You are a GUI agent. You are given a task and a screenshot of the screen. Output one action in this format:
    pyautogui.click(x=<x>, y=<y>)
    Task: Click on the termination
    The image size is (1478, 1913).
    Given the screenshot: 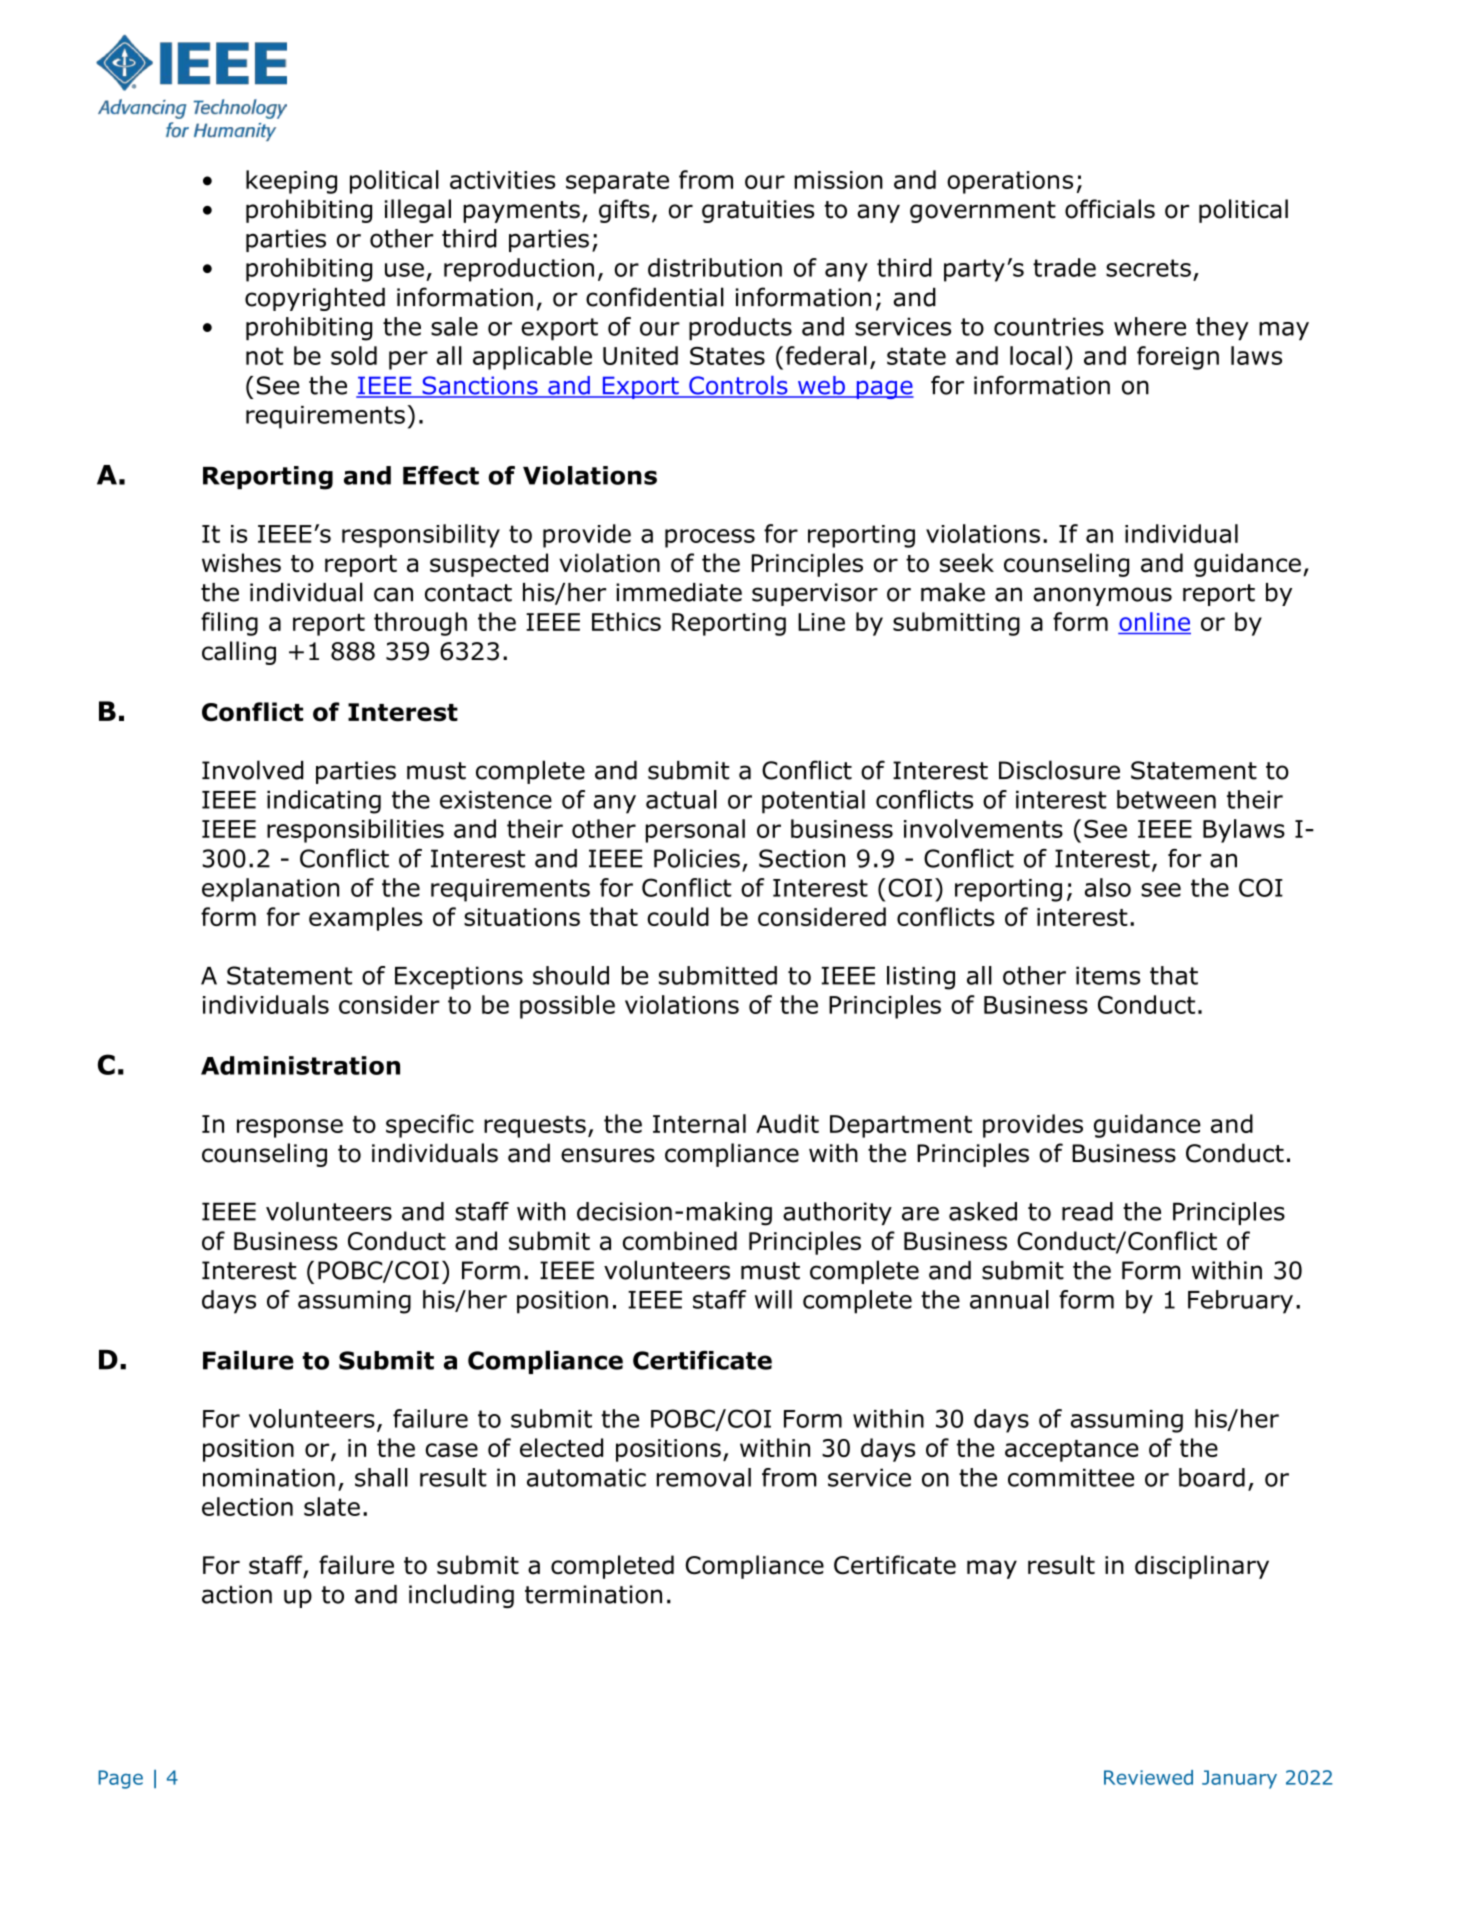 What is the action you would take?
    pyautogui.click(x=593, y=1594)
